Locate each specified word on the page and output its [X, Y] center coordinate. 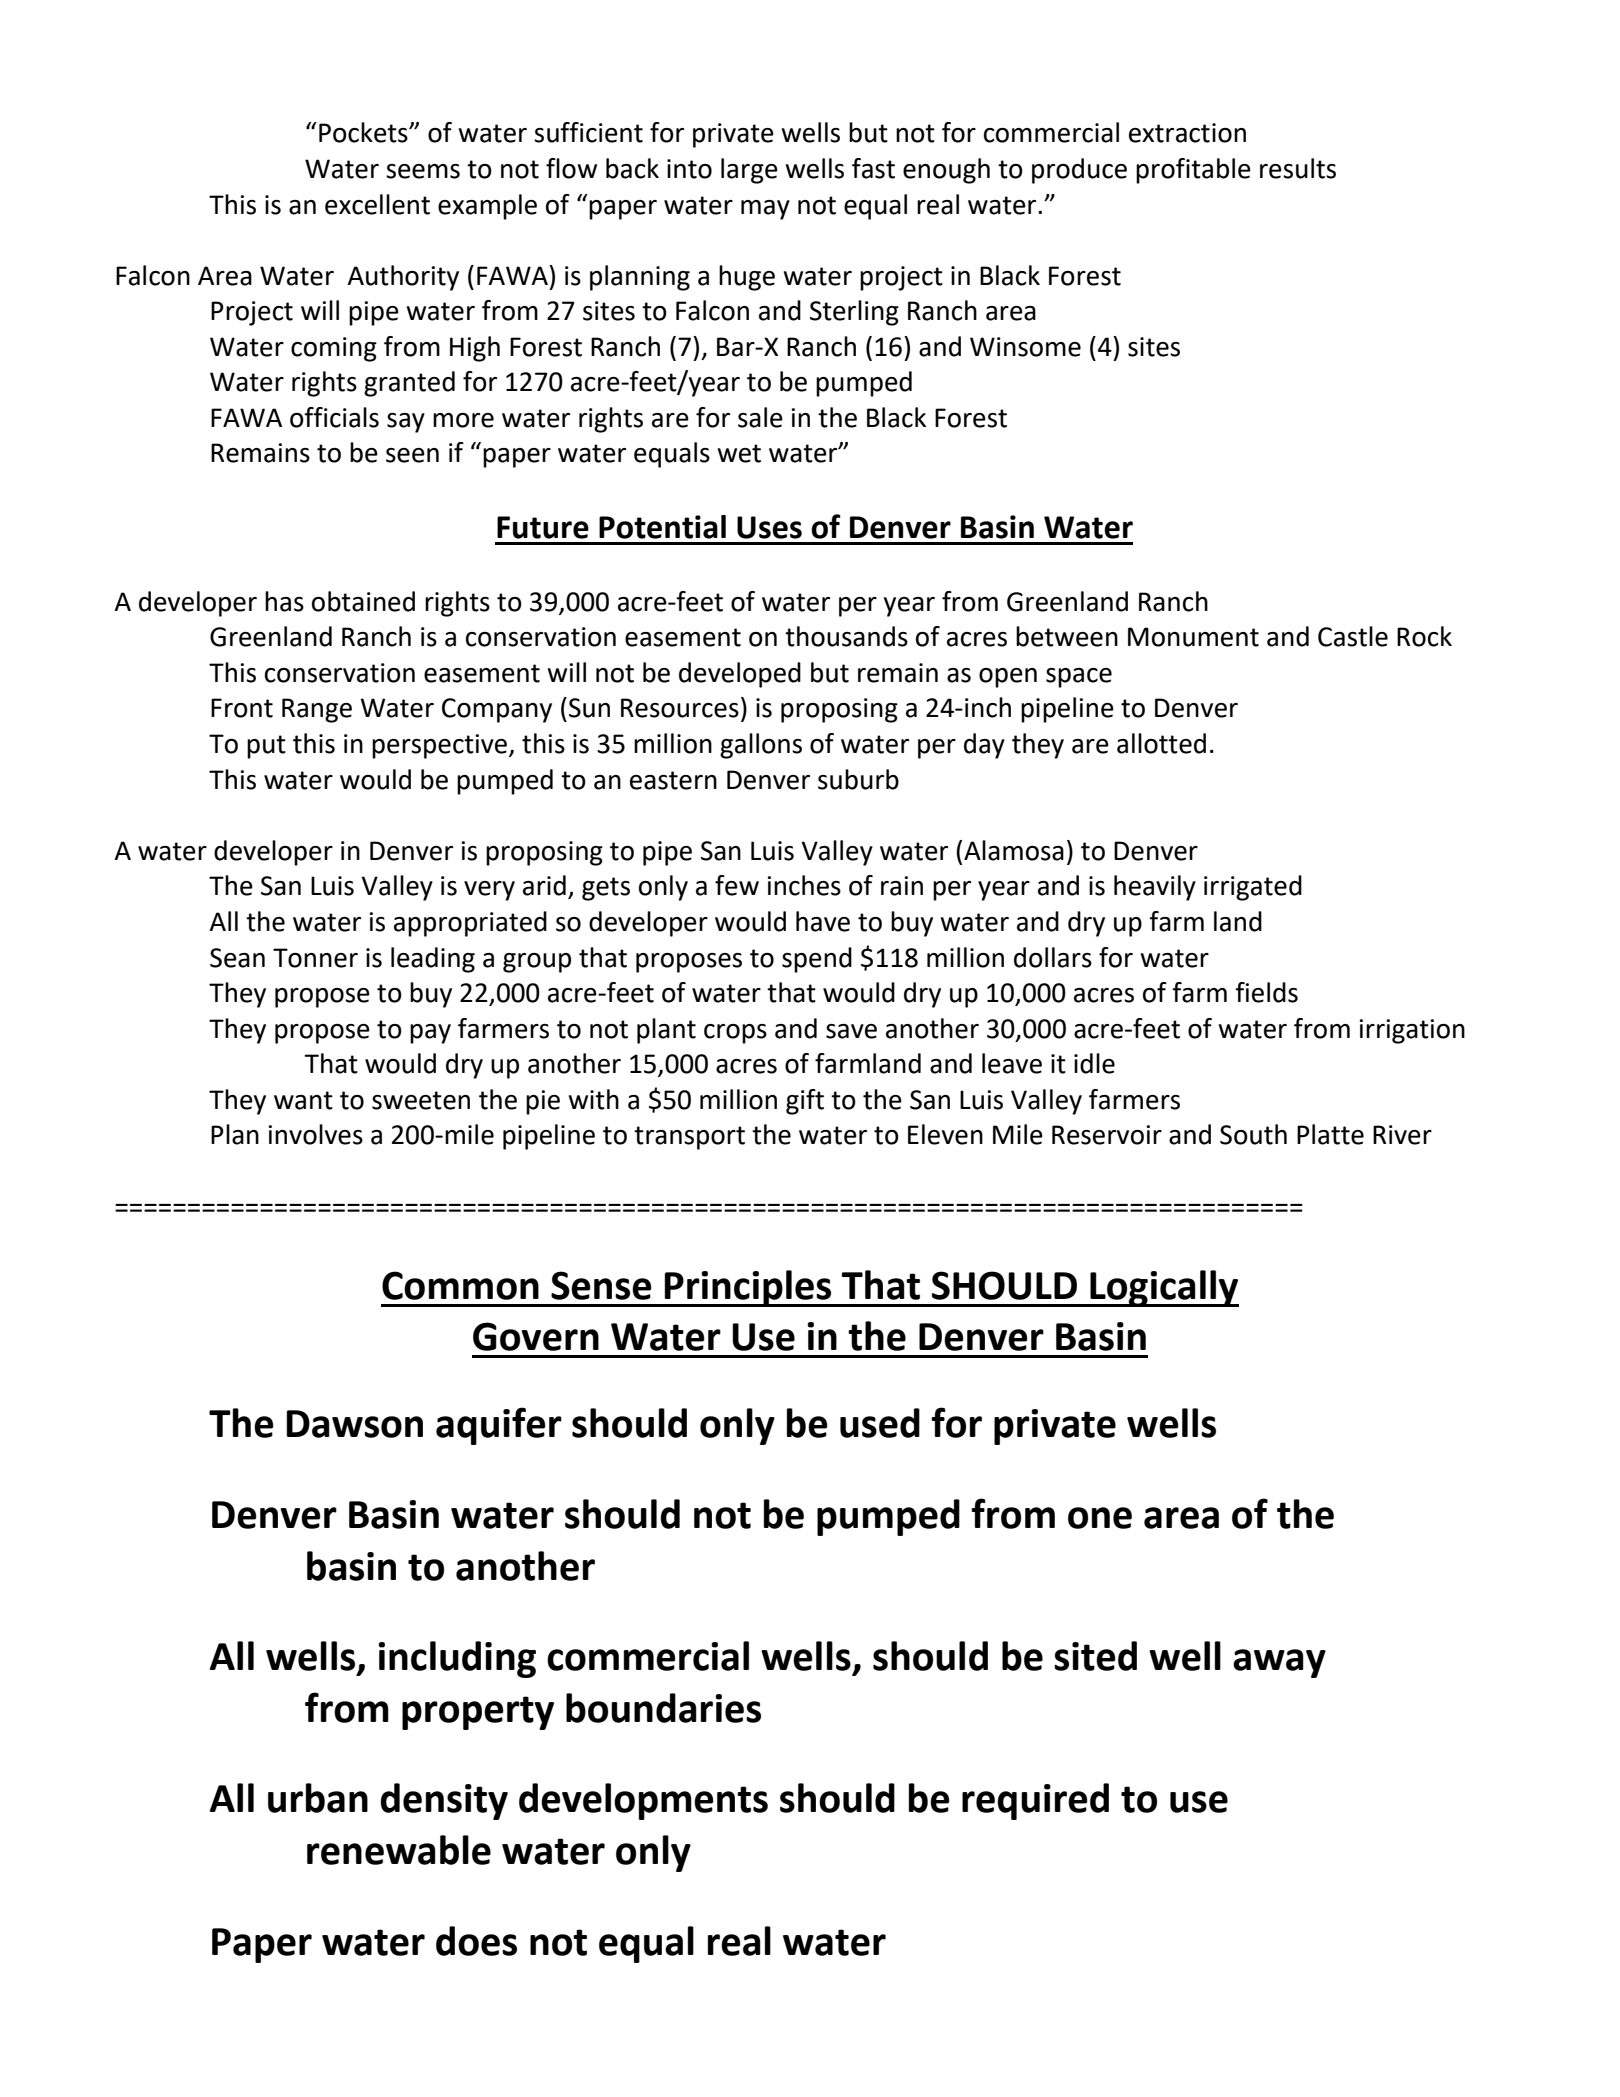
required [1035, 1801]
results [1298, 168]
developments [643, 1801]
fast [873, 168]
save [851, 1031]
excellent [377, 204]
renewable [399, 1850]
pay [430, 1034]
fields [1266, 992]
